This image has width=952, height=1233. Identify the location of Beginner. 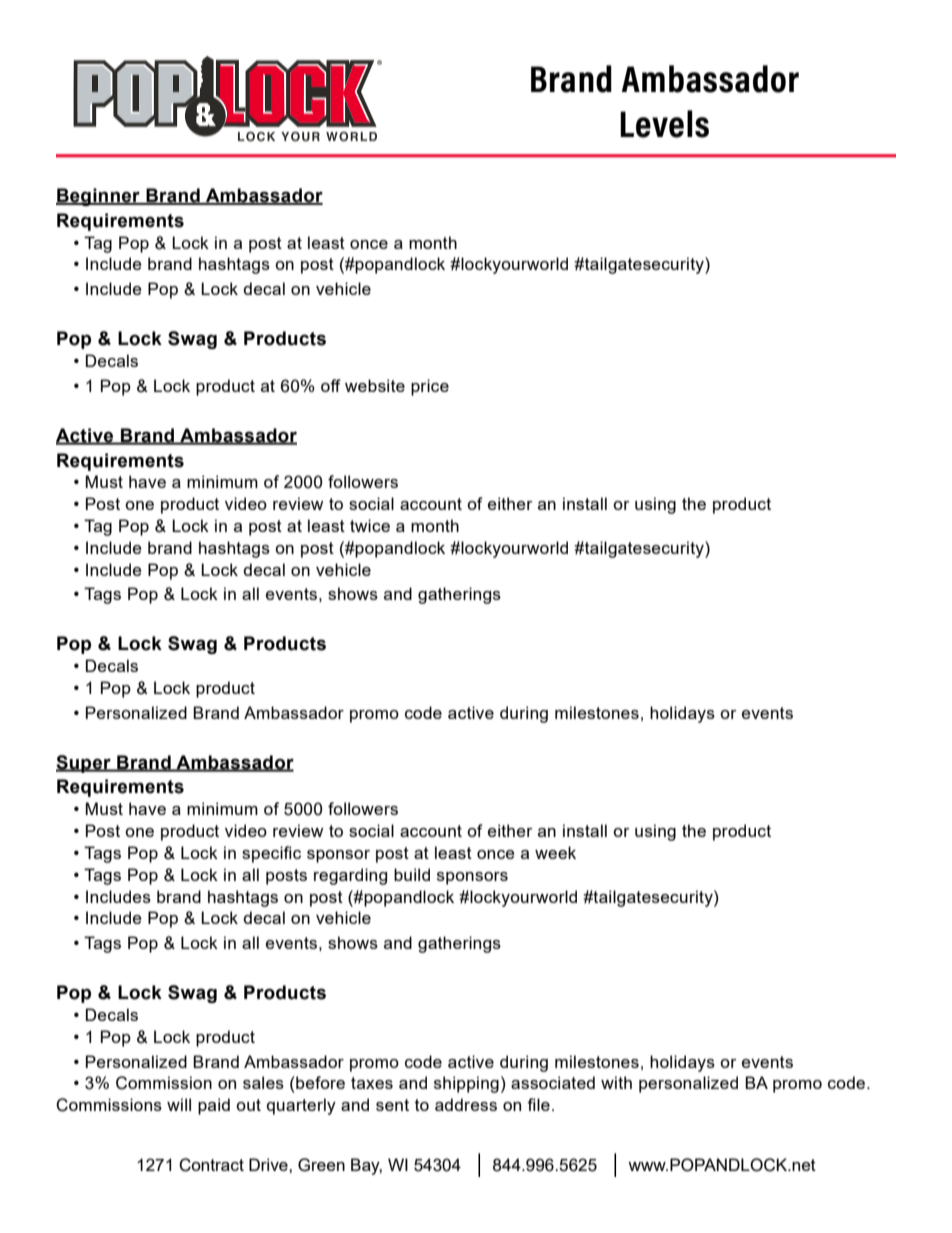
(99, 197).
